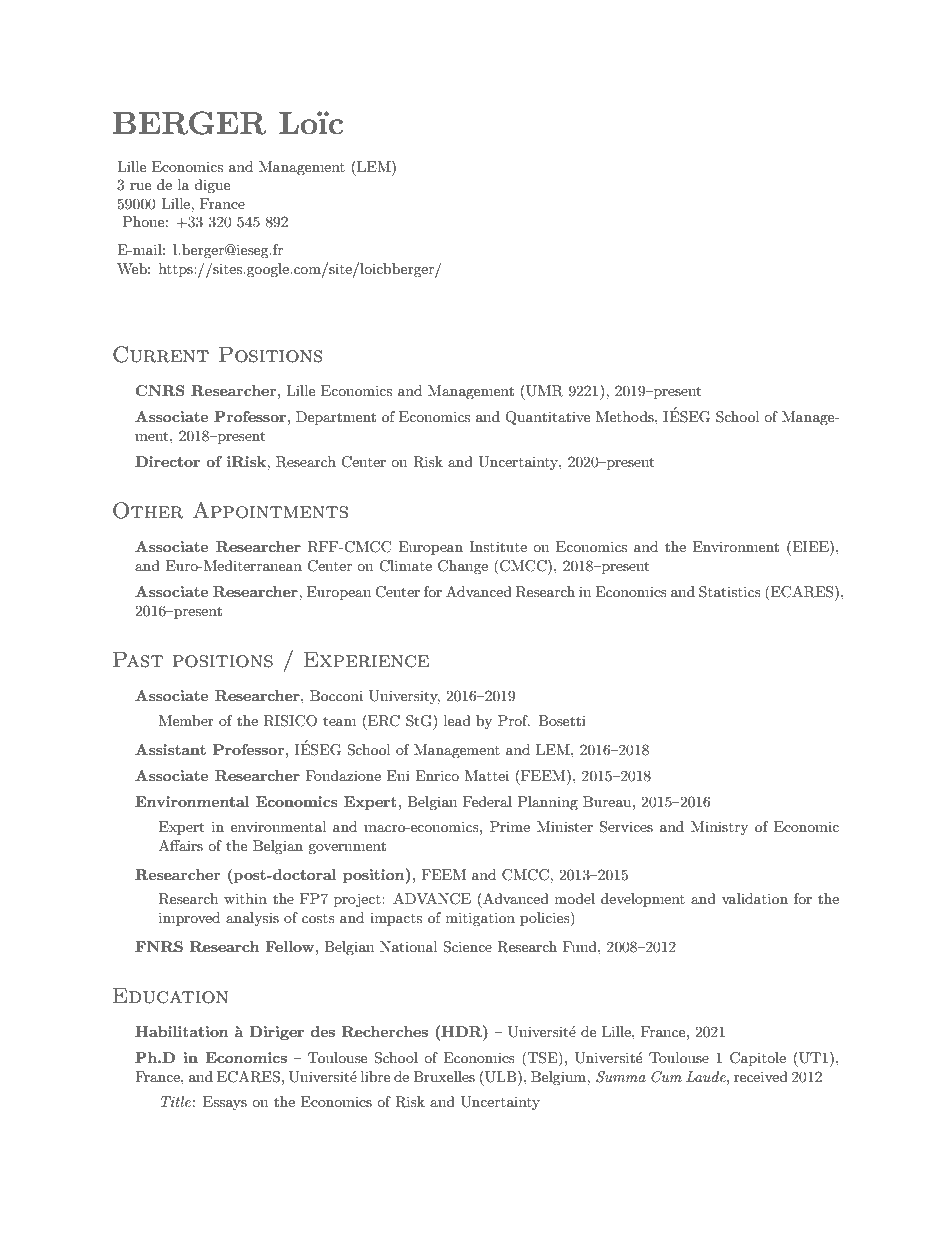  Describe the element at coordinates (167, 461) in the document. I see `Director` at that location.
